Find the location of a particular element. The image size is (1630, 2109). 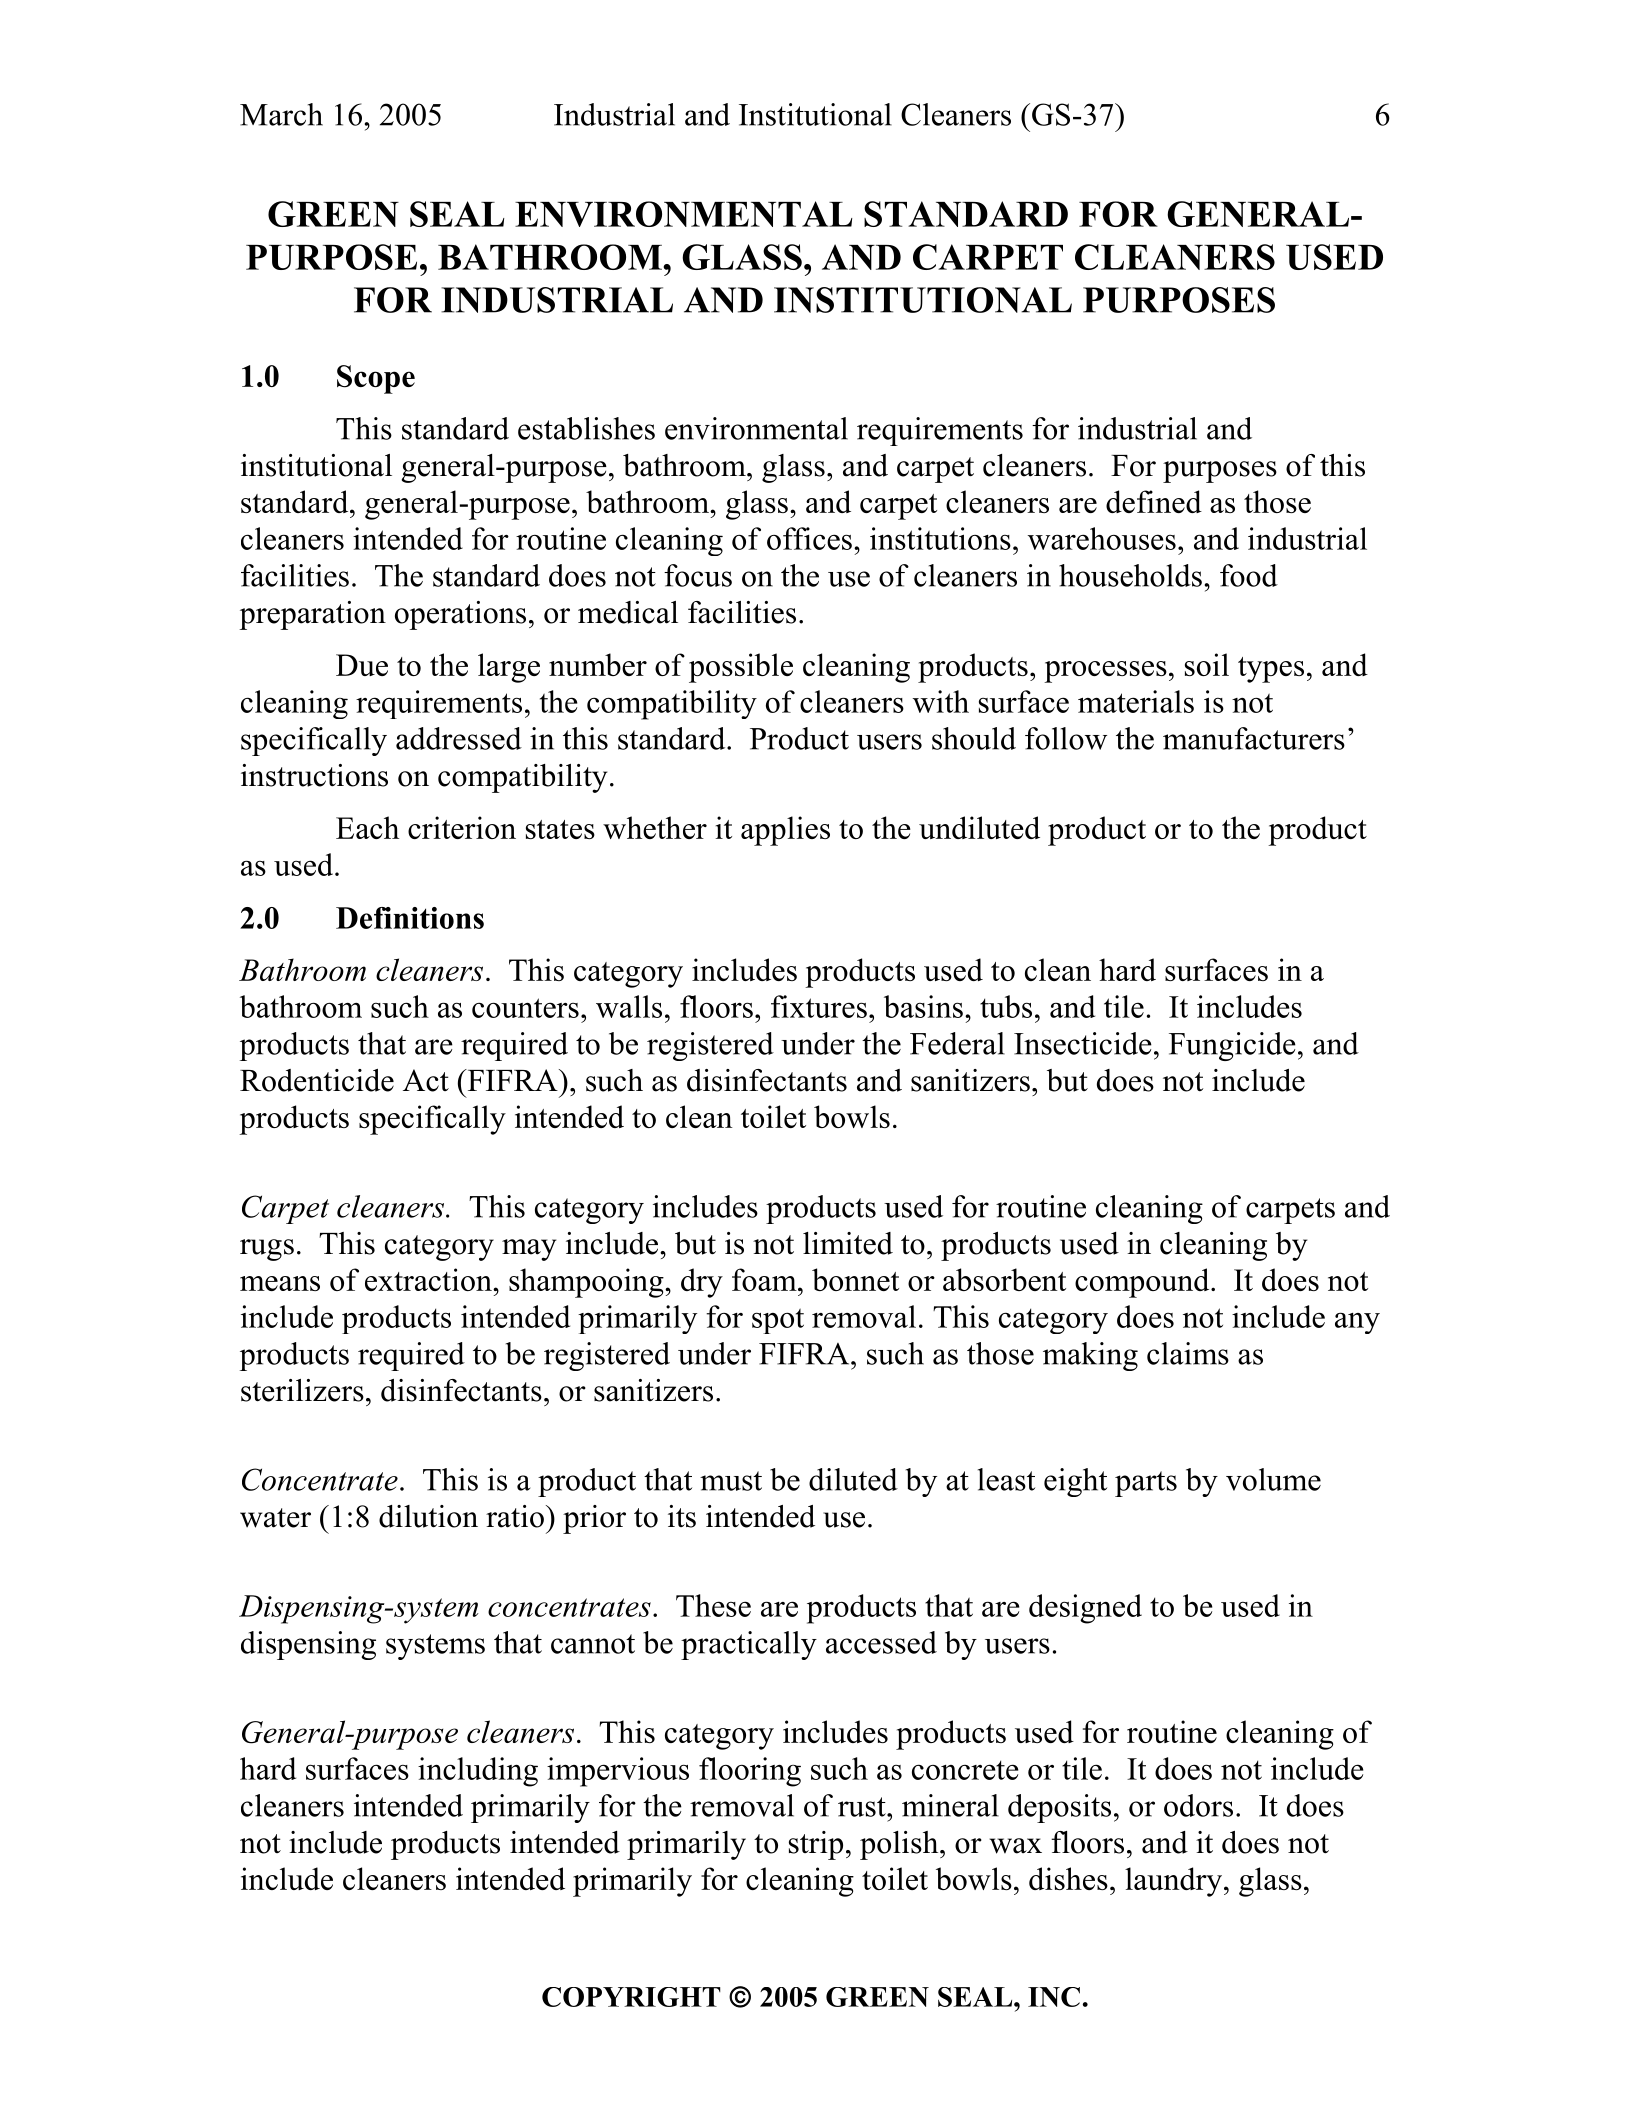

laundry is located at coordinates (1175, 1882).
